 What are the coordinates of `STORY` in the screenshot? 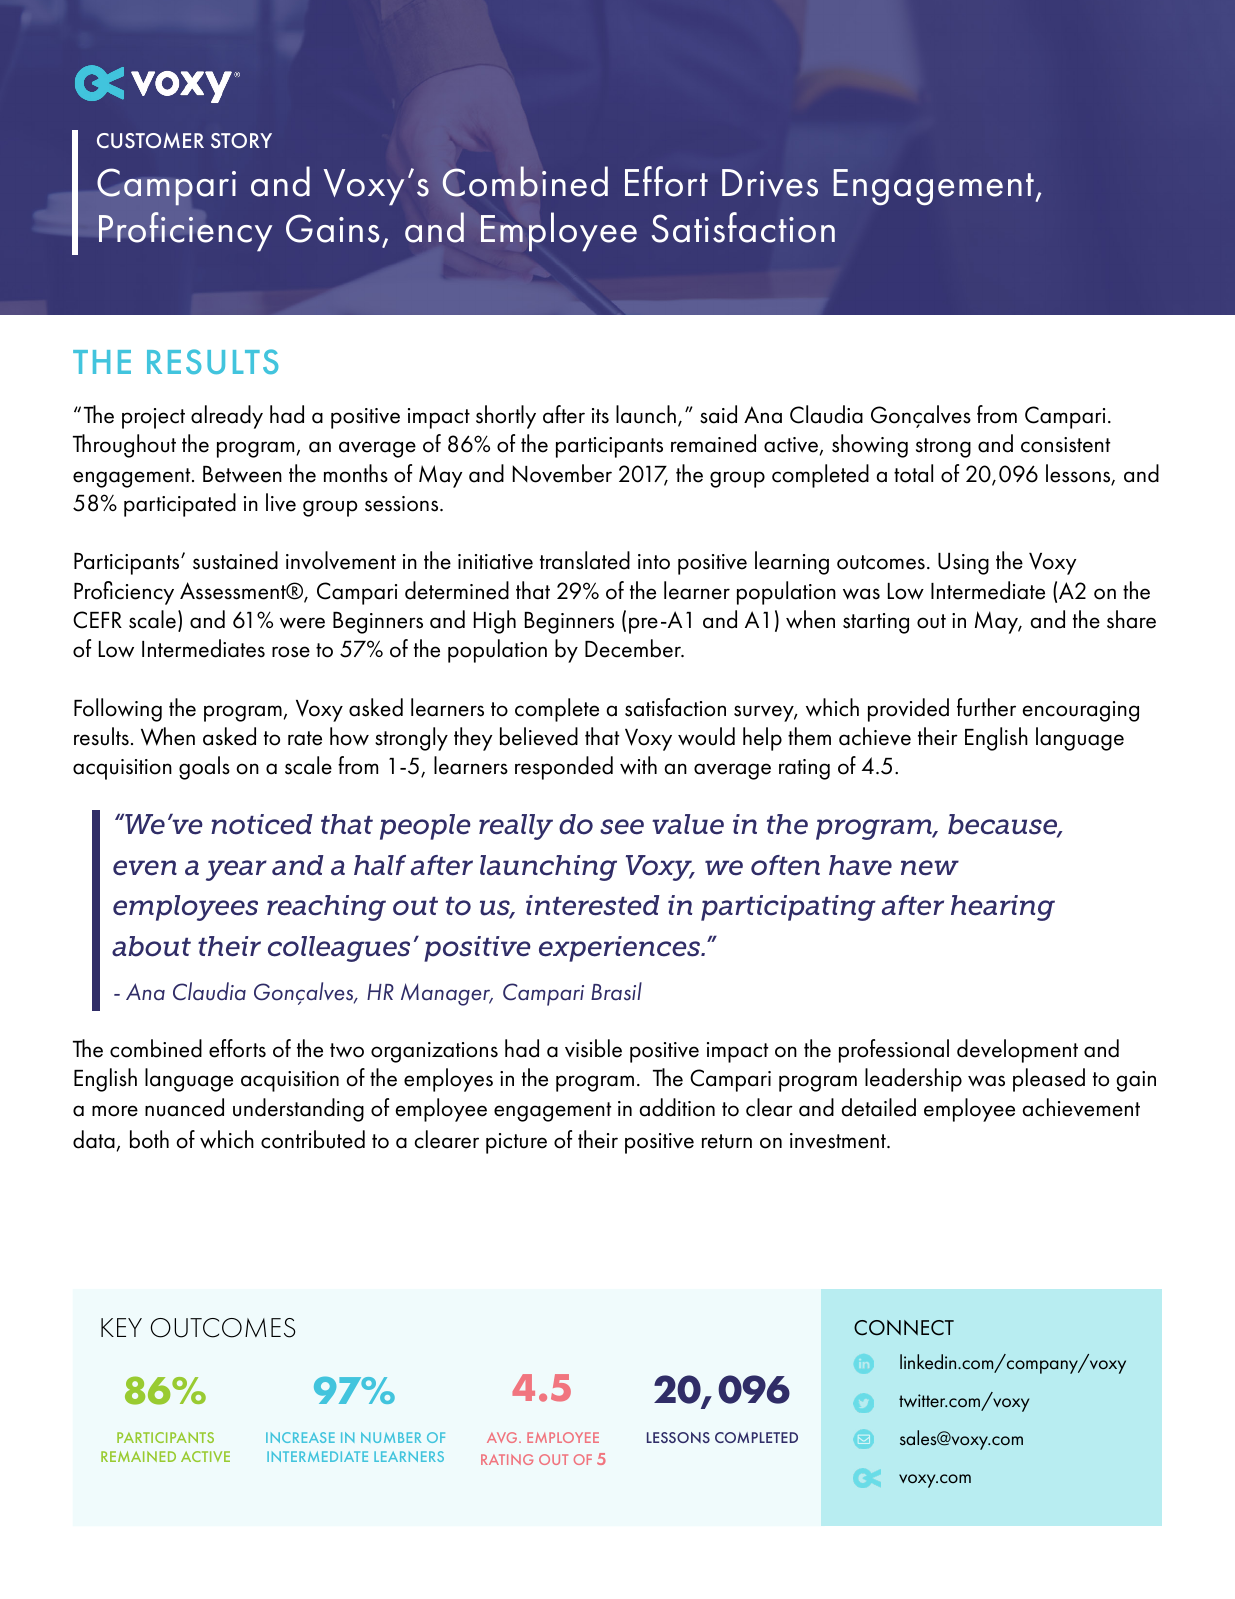 It's located at (241, 140).
